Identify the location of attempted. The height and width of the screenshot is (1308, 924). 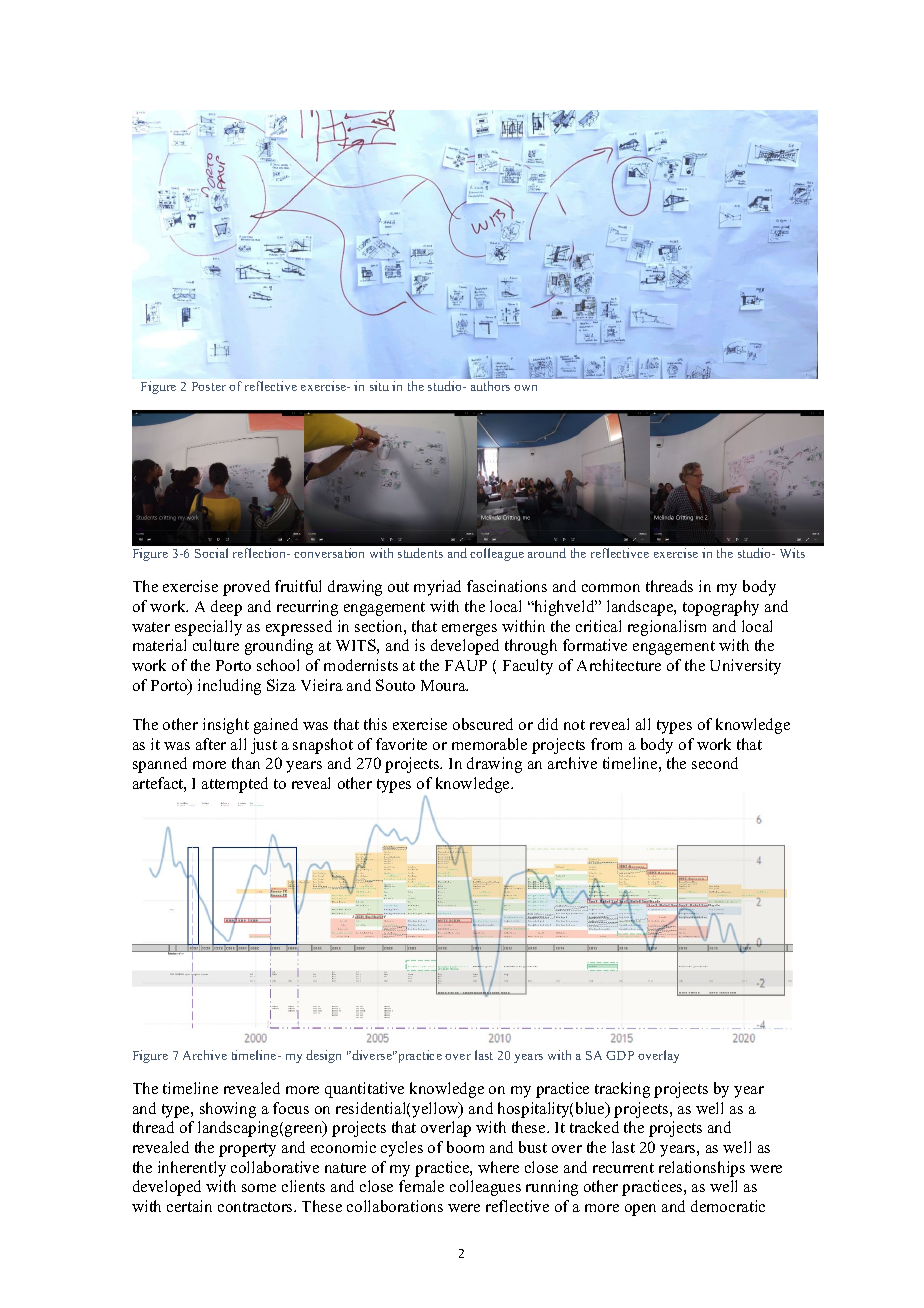
(235, 785).
